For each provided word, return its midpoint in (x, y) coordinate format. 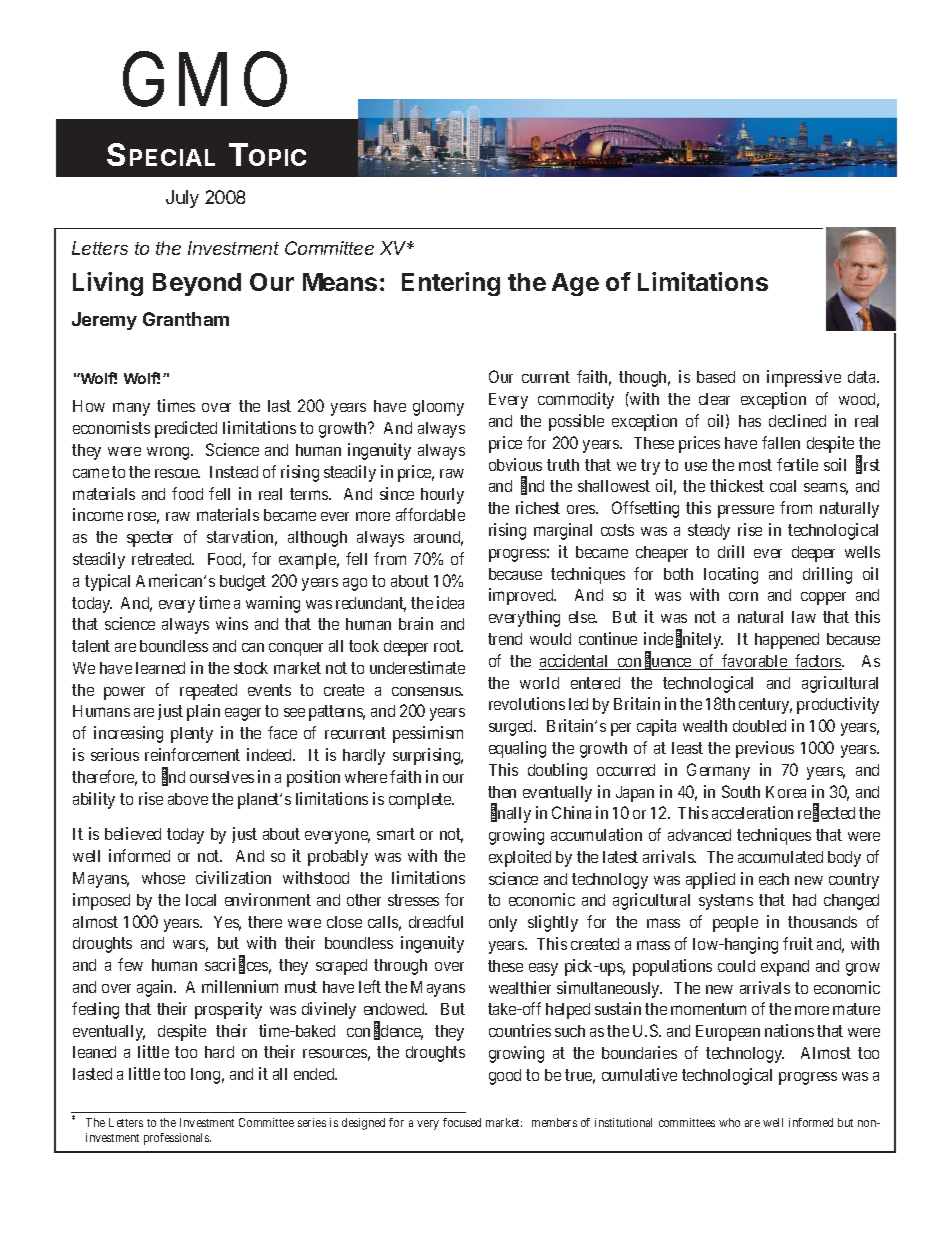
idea (450, 602)
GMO (205, 80)
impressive (804, 378)
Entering (451, 284)
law (804, 617)
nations (789, 1030)
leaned (94, 1052)
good (505, 1077)
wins (232, 623)
